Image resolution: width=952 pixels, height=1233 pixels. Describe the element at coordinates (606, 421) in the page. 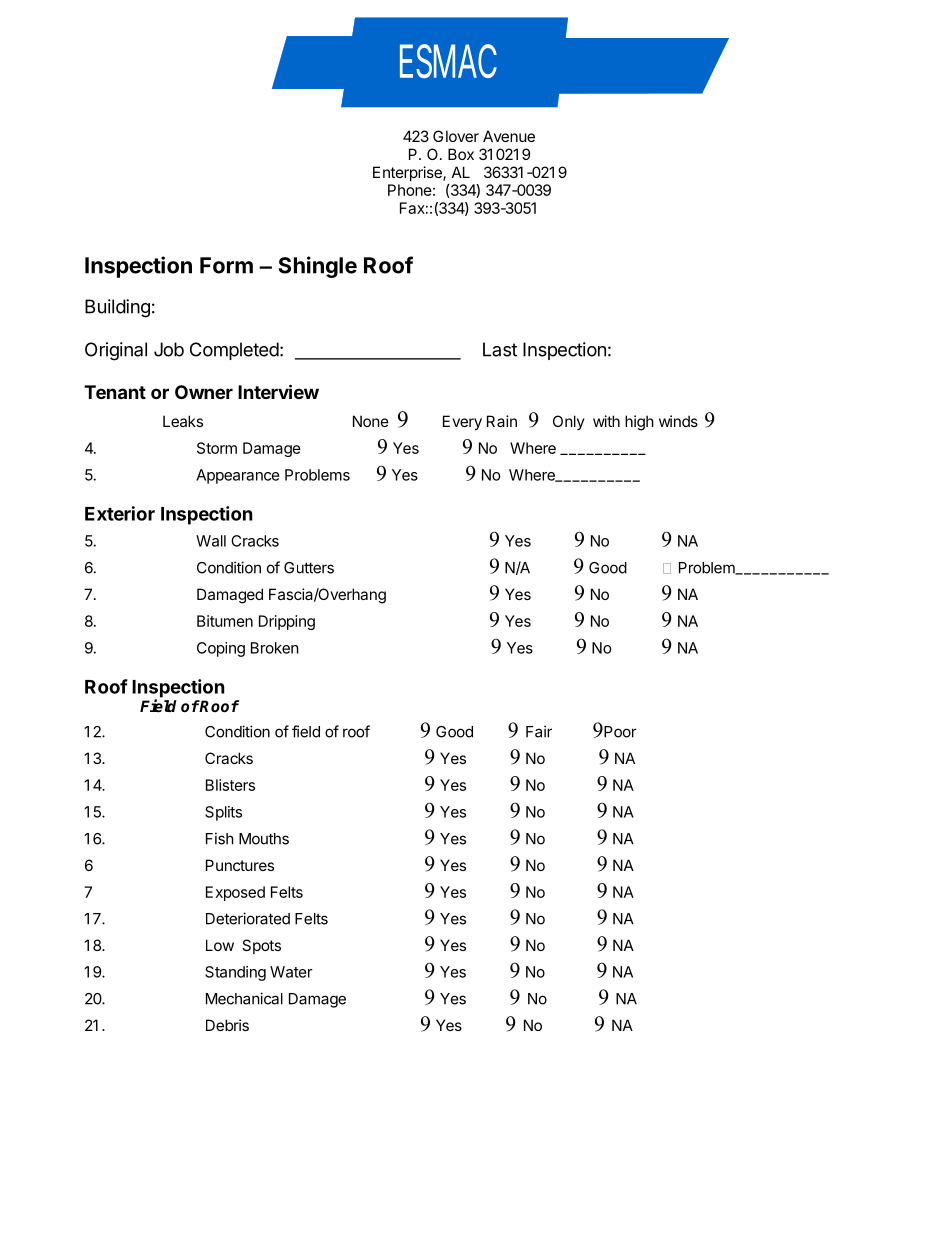

I see `with` at that location.
